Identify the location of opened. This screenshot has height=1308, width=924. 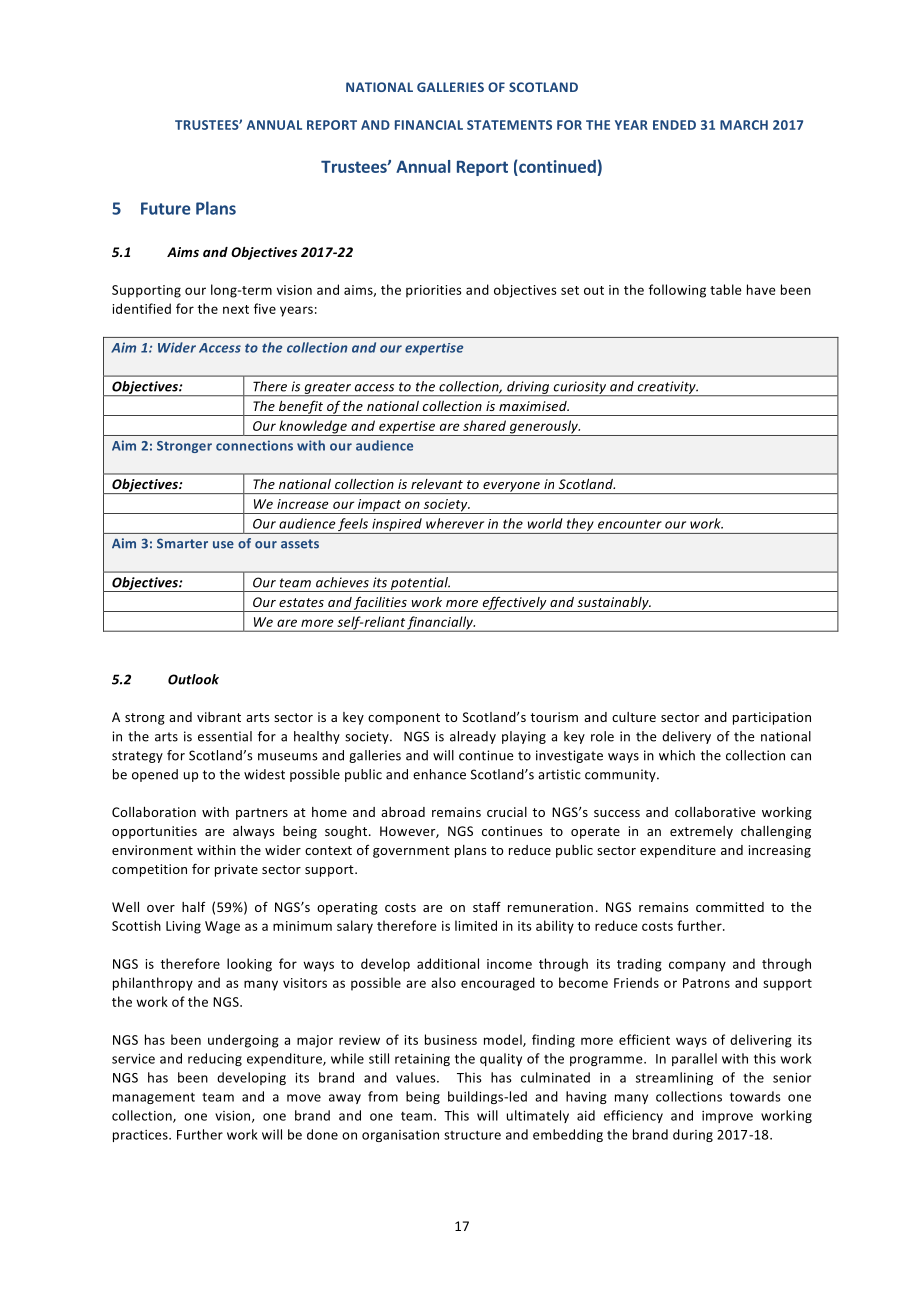
(155, 775).
